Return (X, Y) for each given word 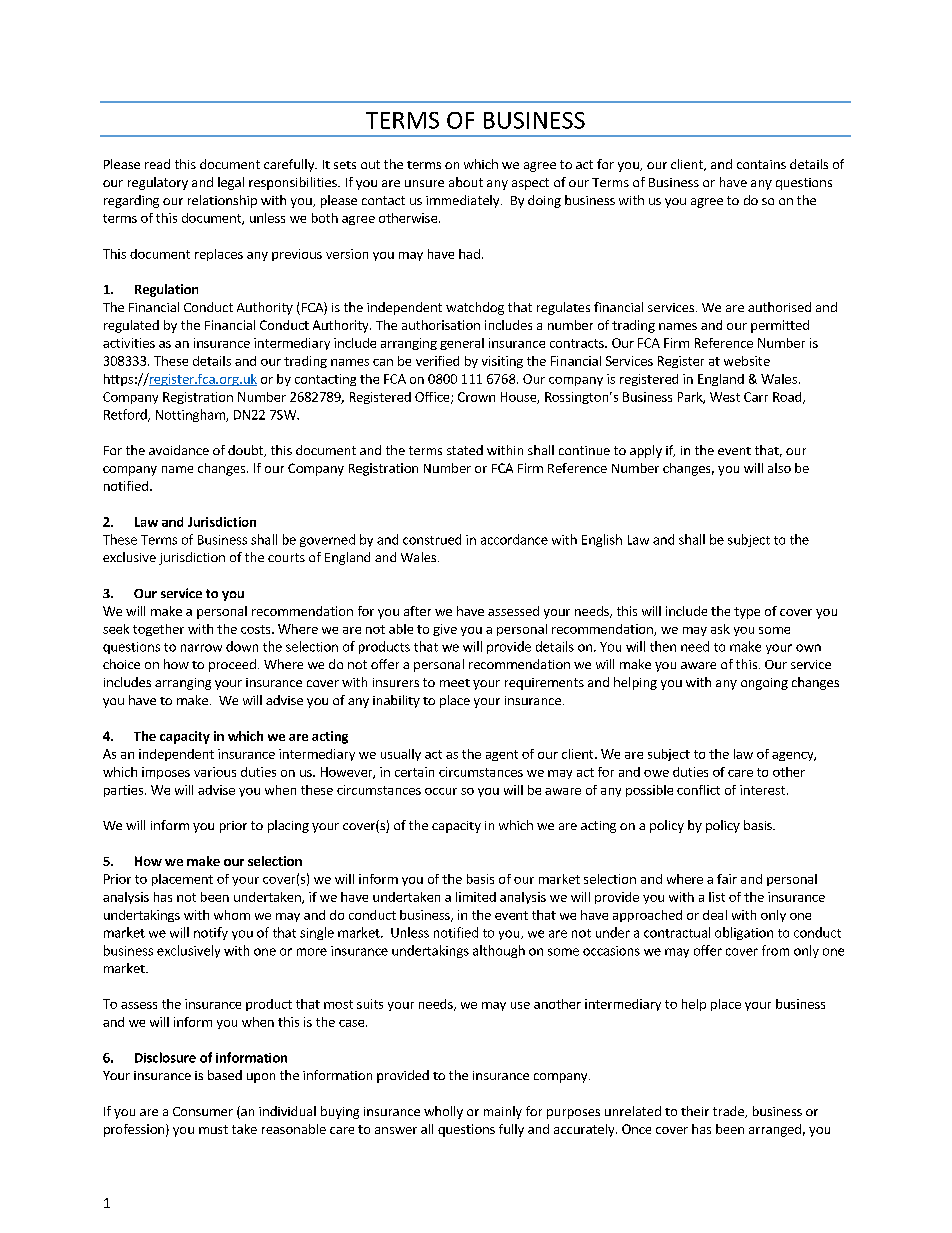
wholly (443, 1112)
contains (761, 164)
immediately (462, 201)
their (695, 1111)
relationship (222, 201)
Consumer (203, 1111)
